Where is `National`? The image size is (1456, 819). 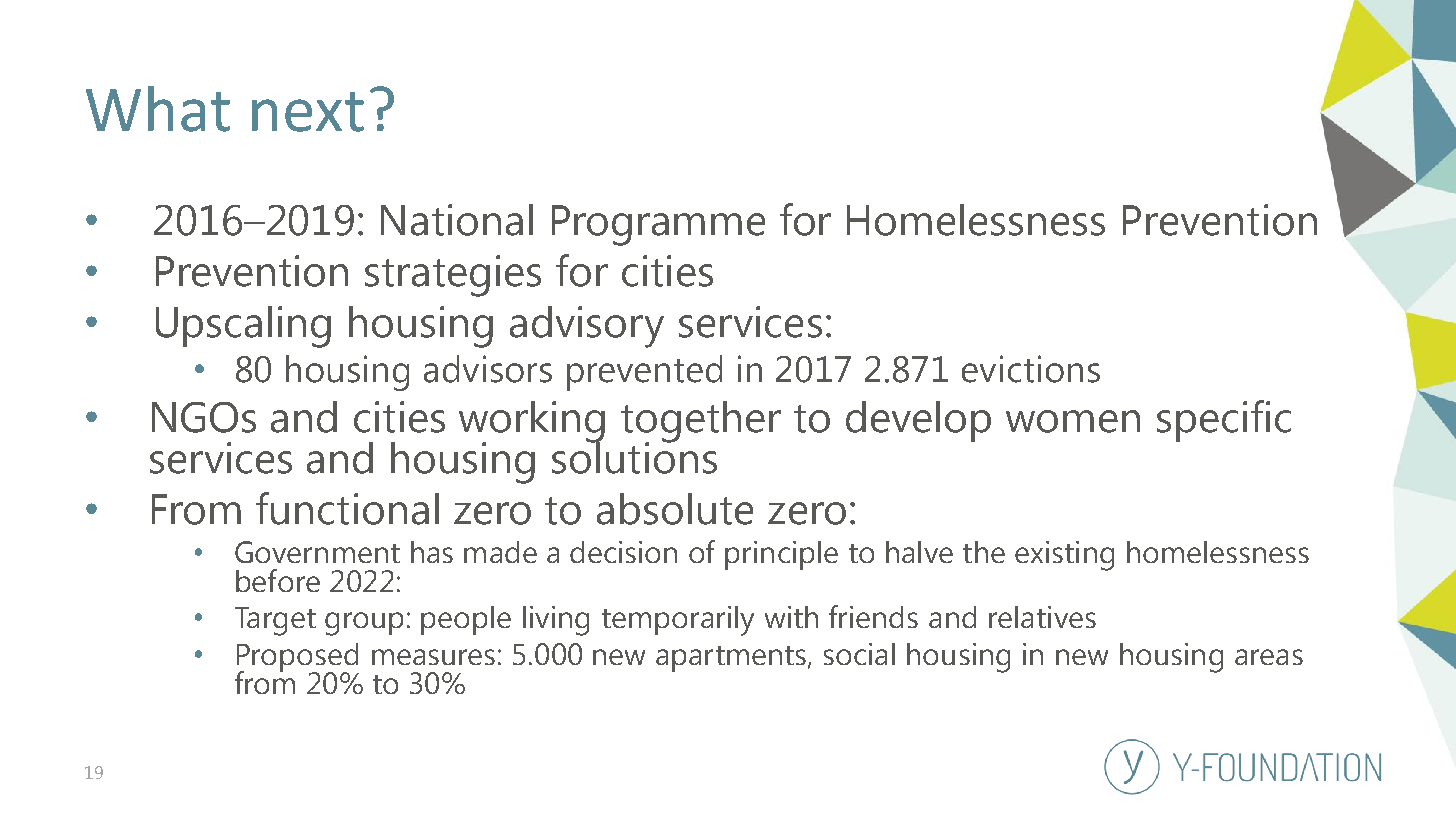
National is located at coordinates (457, 220).
